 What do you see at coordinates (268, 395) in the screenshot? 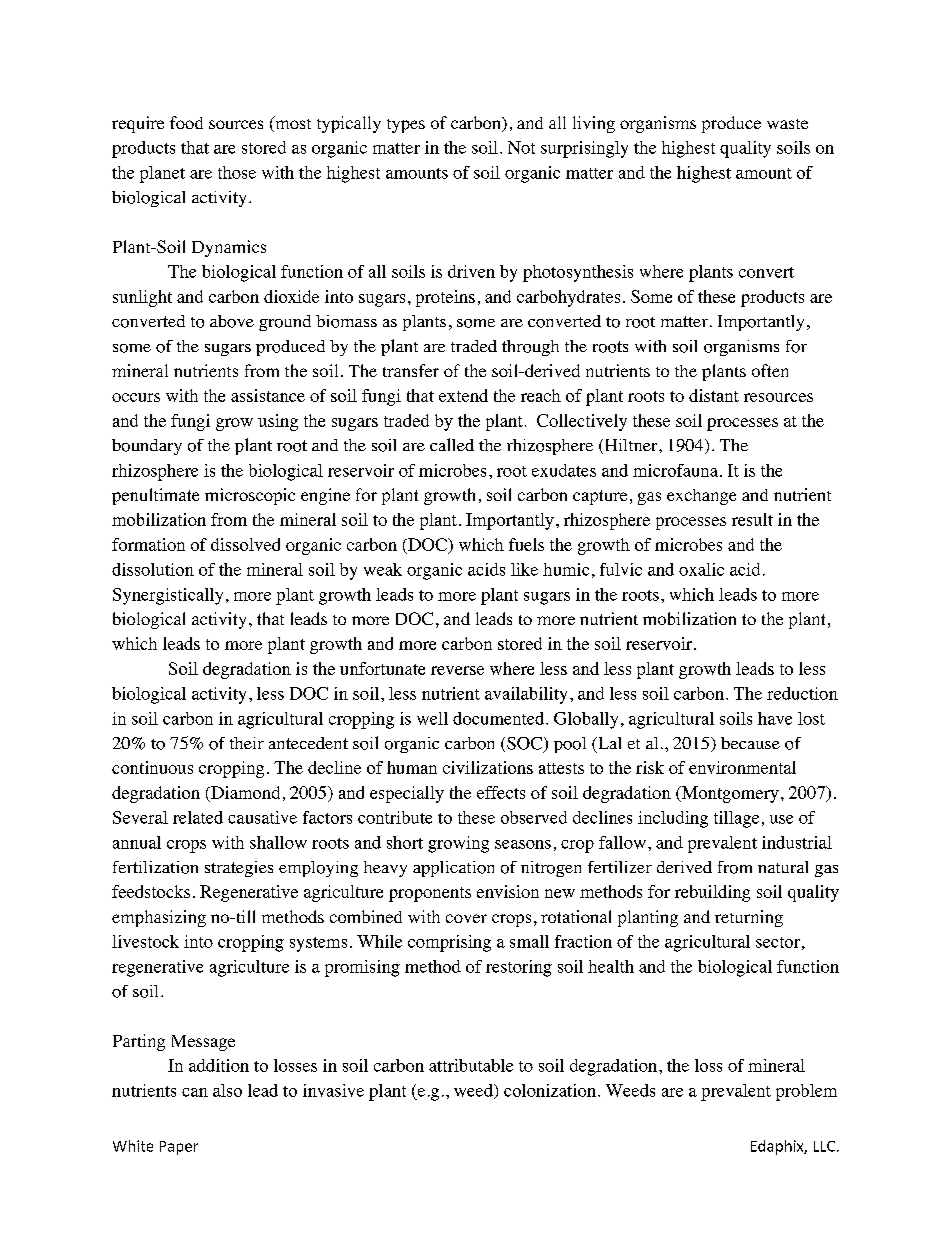
I see `assistance` at bounding box center [268, 395].
